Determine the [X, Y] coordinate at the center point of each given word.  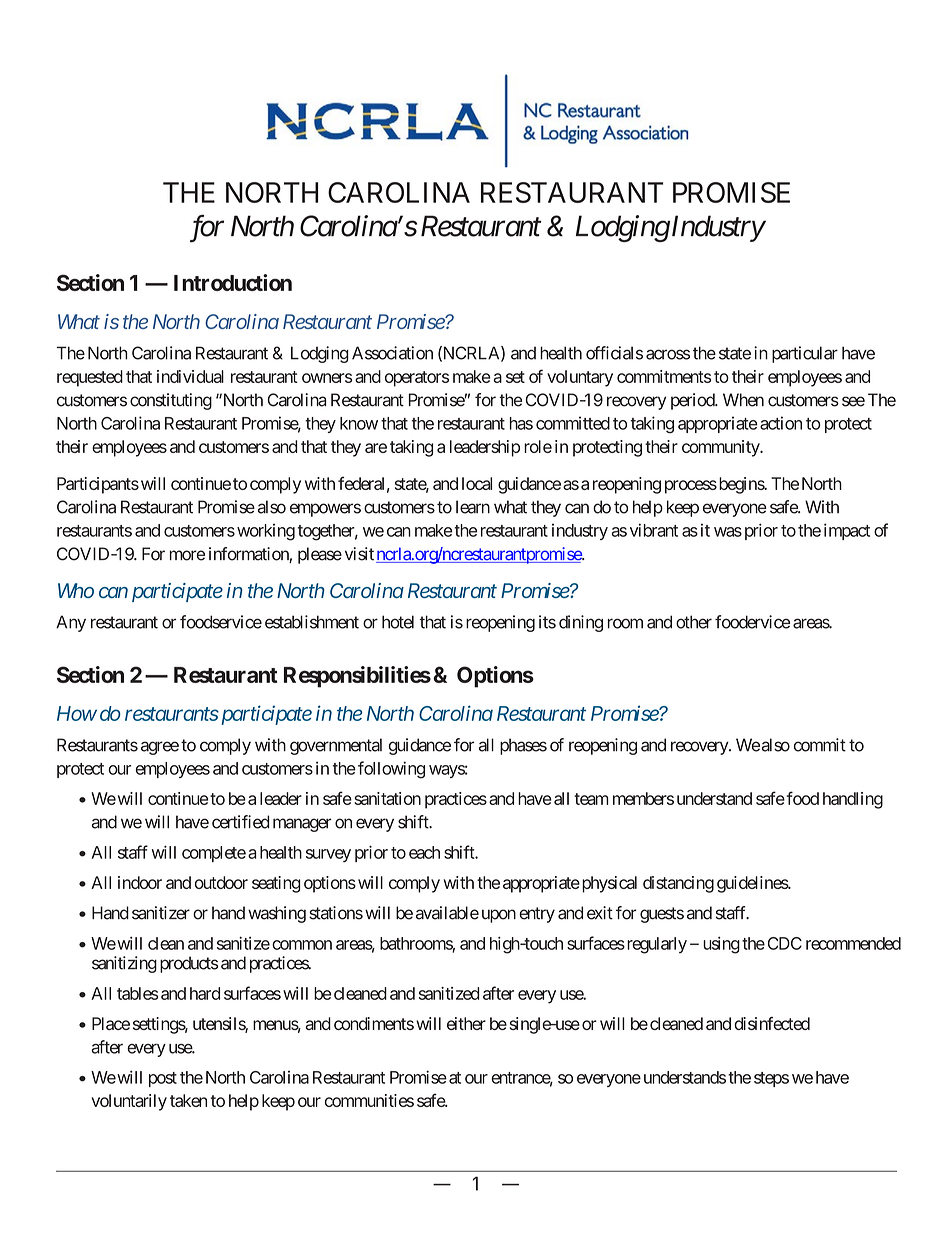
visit [359, 554]
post [163, 1079]
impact [847, 531]
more [187, 555]
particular [805, 354]
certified [240, 822]
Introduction [233, 282]
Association [392, 353]
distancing [678, 884]
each [424, 852]
